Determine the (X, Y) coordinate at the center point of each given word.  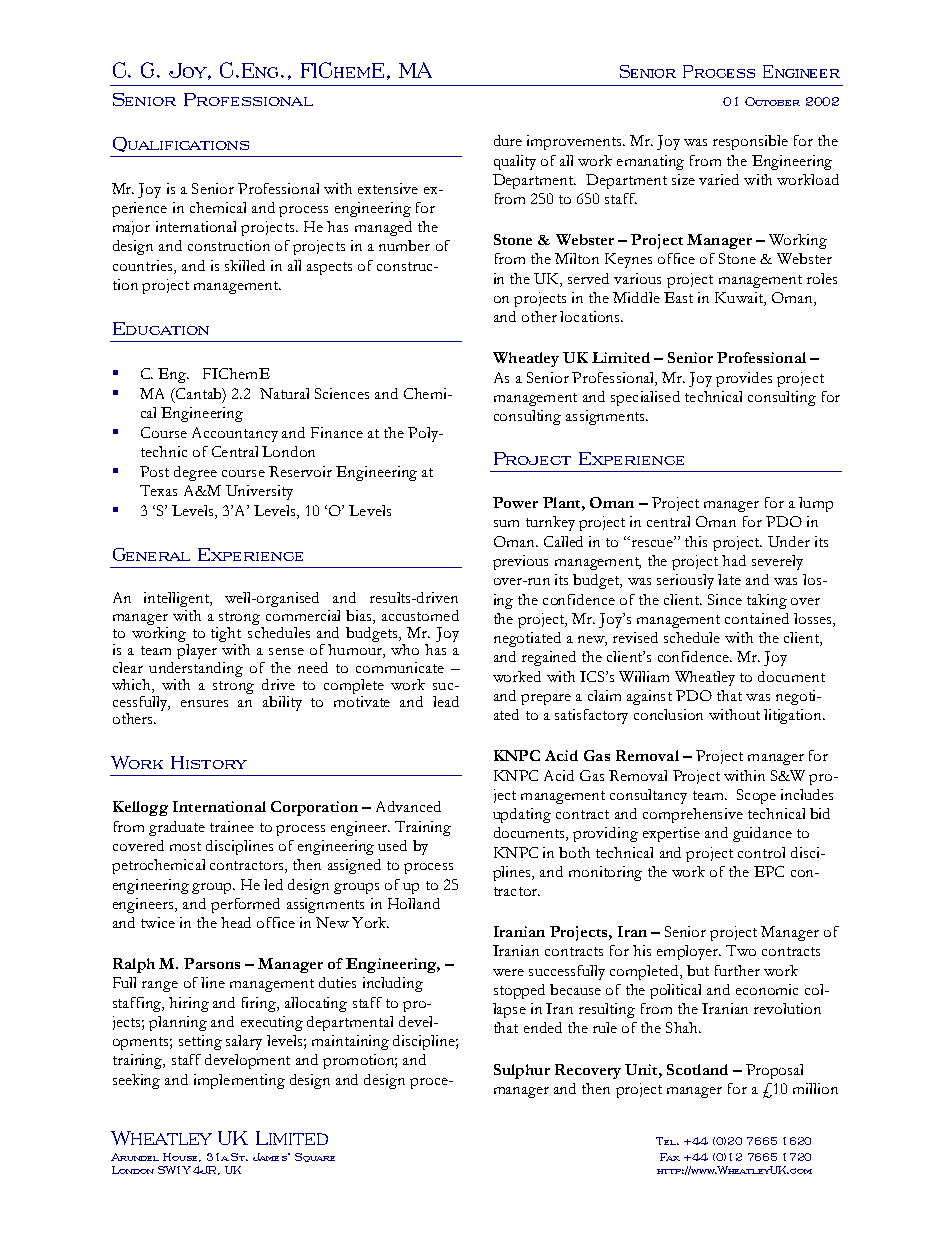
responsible (750, 142)
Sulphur (522, 1071)
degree (195, 473)
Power (515, 502)
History (209, 762)
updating (522, 815)
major (131, 228)
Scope (756, 796)
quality (515, 162)
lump (816, 504)
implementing (239, 1081)
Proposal (774, 1071)
